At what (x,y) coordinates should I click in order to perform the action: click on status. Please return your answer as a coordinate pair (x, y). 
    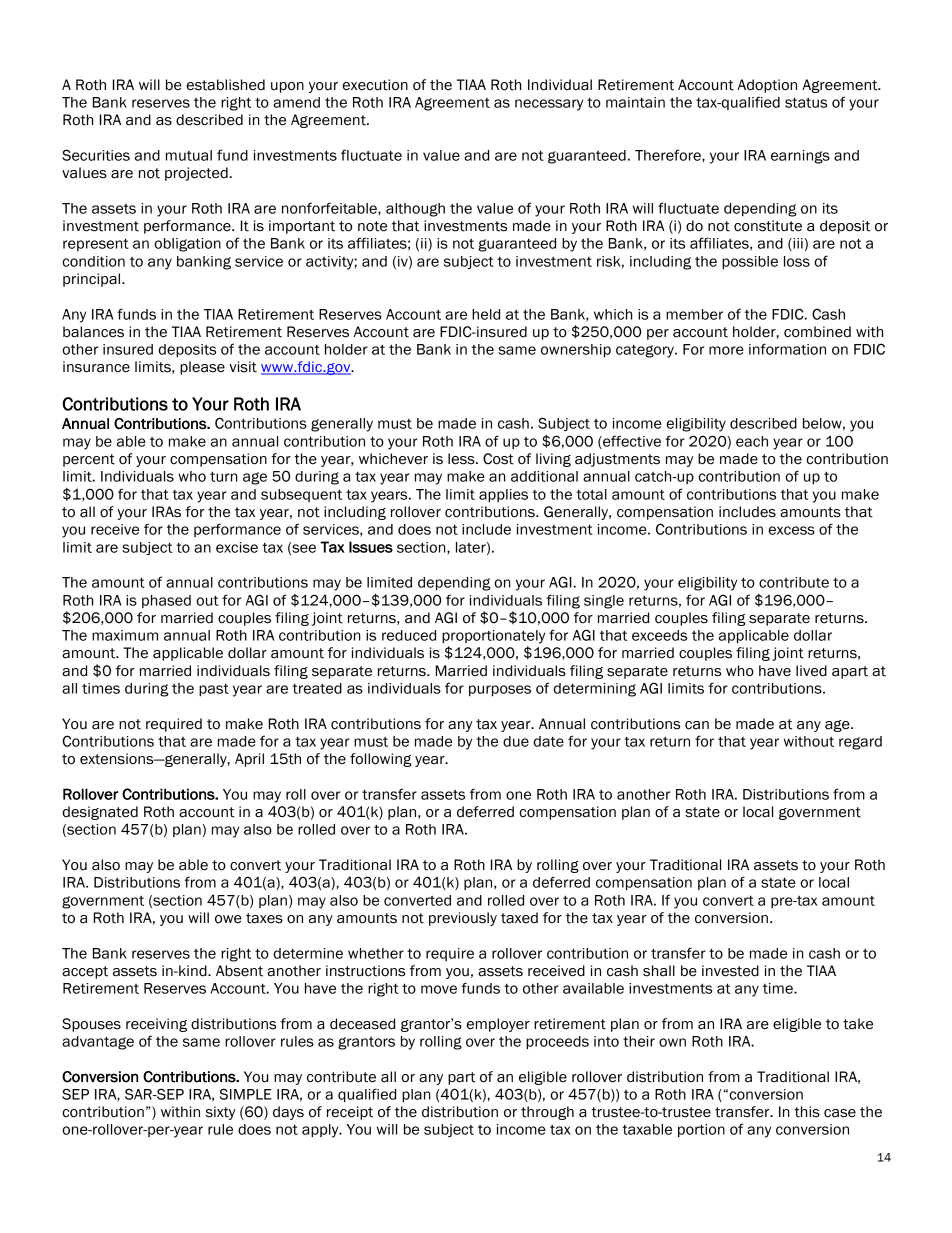
    Looking at the image, I should click on (806, 102).
